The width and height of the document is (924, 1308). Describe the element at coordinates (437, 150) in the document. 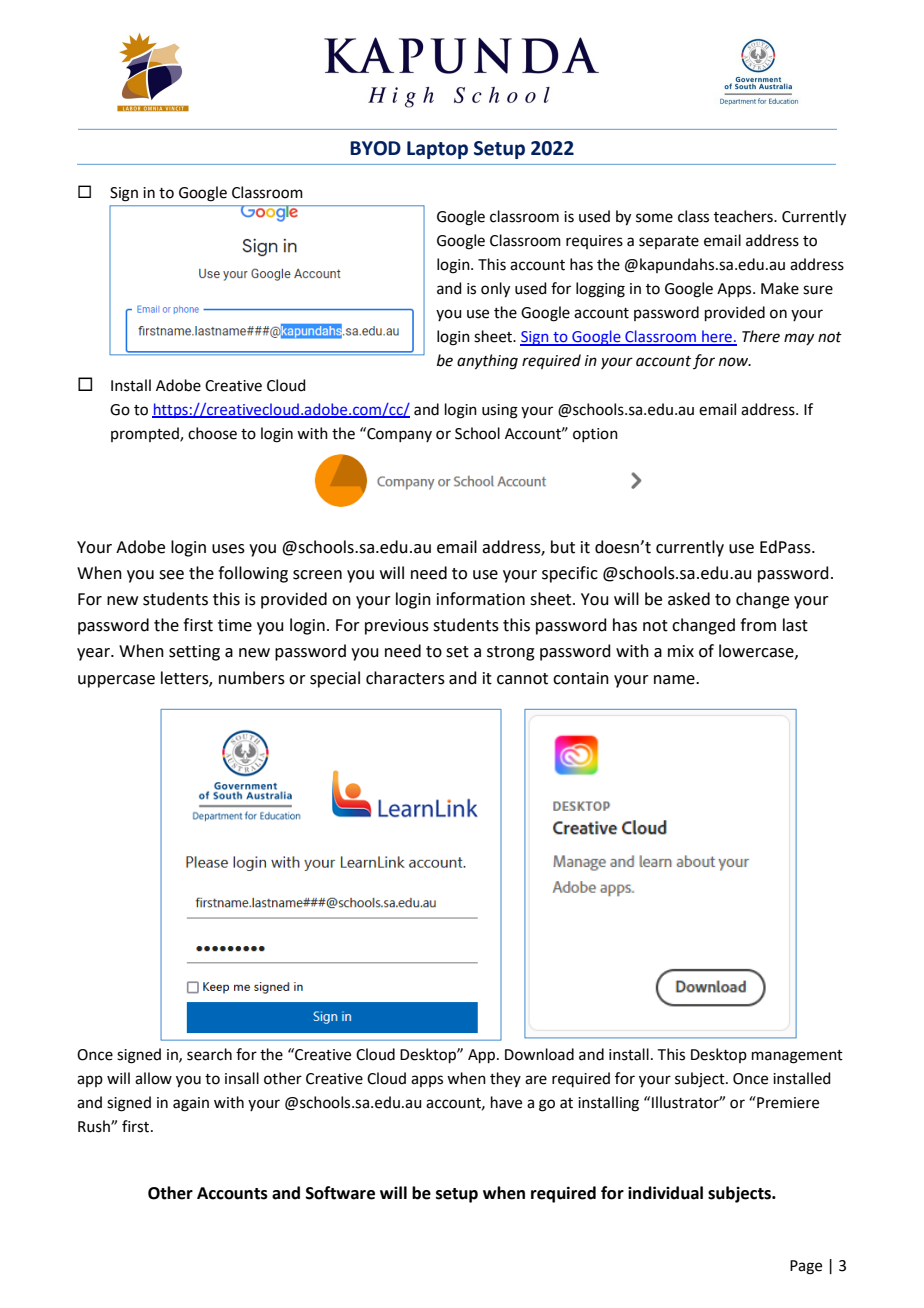

I see `Laptop` at that location.
